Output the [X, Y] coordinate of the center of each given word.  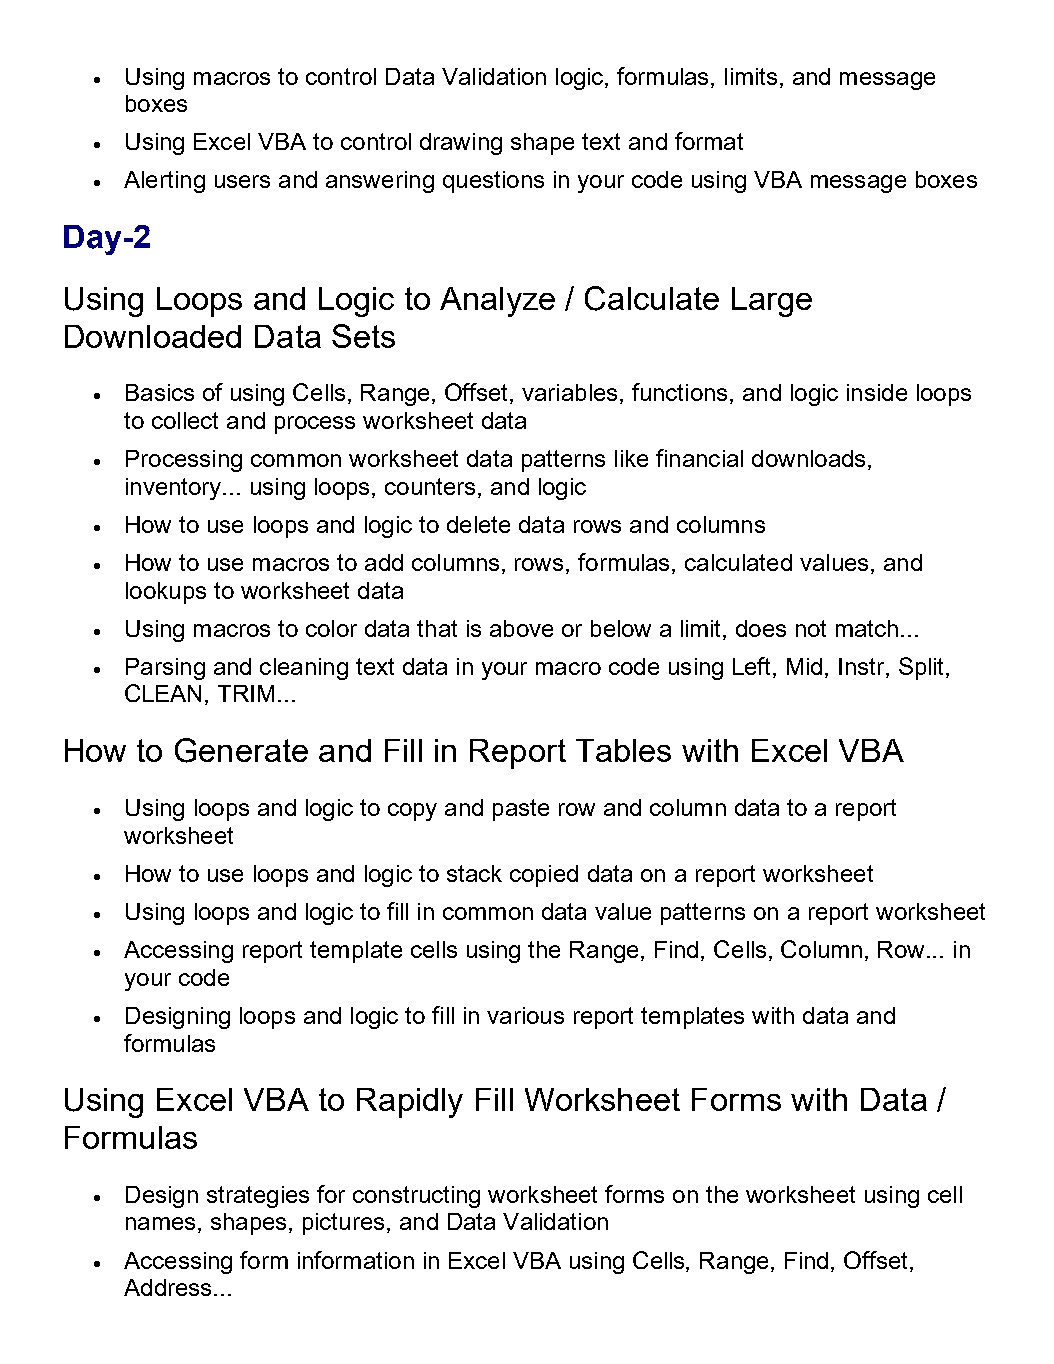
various [525, 1015]
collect [185, 420]
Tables [623, 750]
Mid [804, 666]
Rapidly [410, 1103]
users [242, 181]
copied [544, 876]
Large [772, 302]
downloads [808, 458]
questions [493, 182]
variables [569, 392]
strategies [258, 1197]
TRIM [246, 693]
